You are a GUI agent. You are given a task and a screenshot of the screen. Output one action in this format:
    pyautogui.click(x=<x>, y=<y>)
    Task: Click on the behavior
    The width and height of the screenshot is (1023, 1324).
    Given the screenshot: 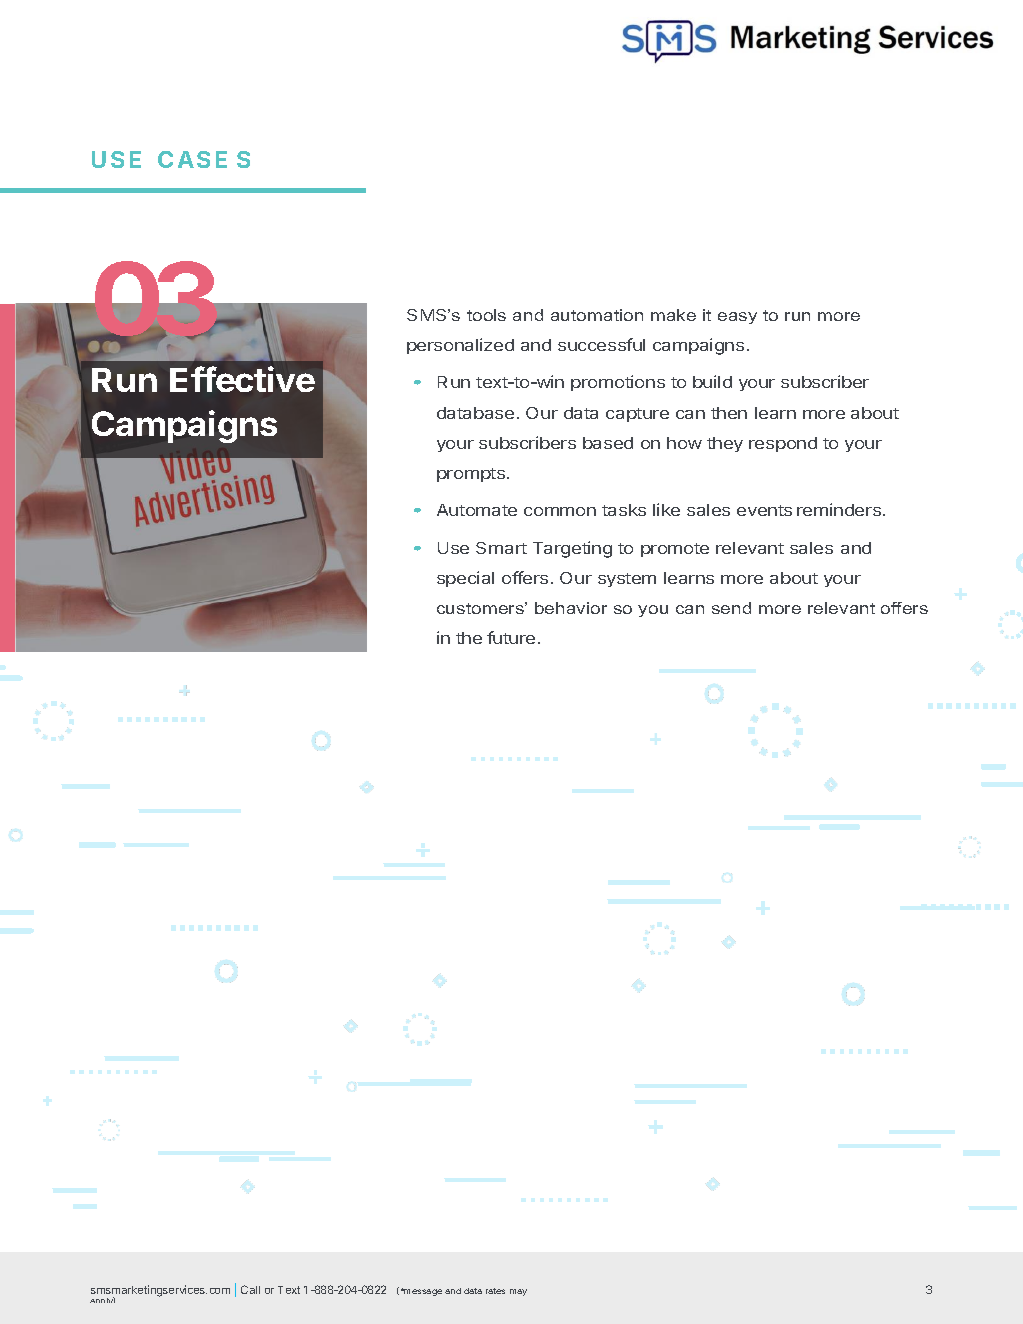 What is the action you would take?
    pyautogui.click(x=571, y=608)
